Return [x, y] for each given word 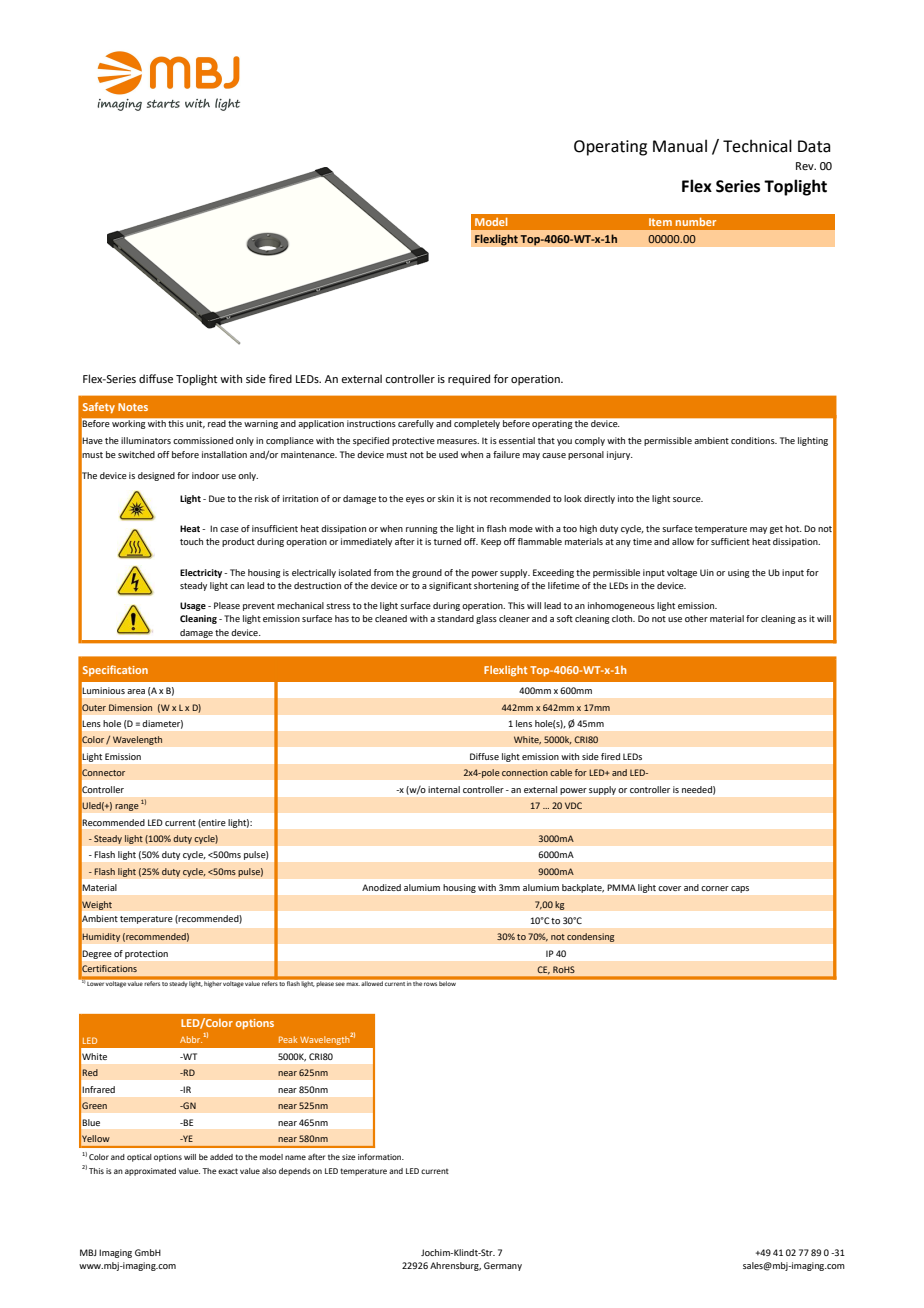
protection [146, 954]
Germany [503, 1266]
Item [660, 222]
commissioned [203, 440]
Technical [757, 146]
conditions [754, 440]
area [136, 691]
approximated [150, 1172]
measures [458, 441]
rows [430, 984]
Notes [133, 407]
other [696, 618]
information [380, 1156]
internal [444, 789]
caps [740, 889]
